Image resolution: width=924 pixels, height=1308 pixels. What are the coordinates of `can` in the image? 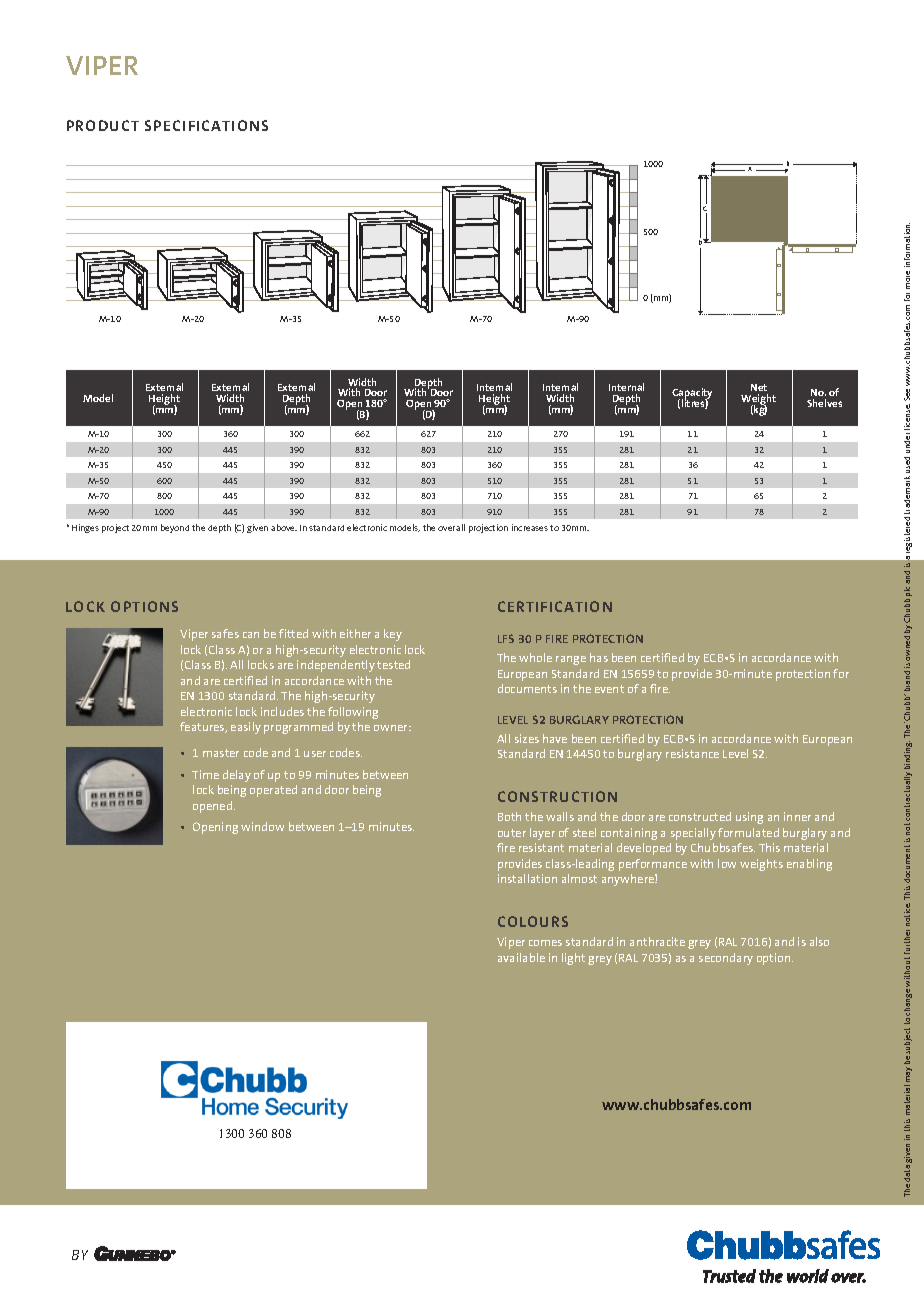 It's located at (251, 635).
